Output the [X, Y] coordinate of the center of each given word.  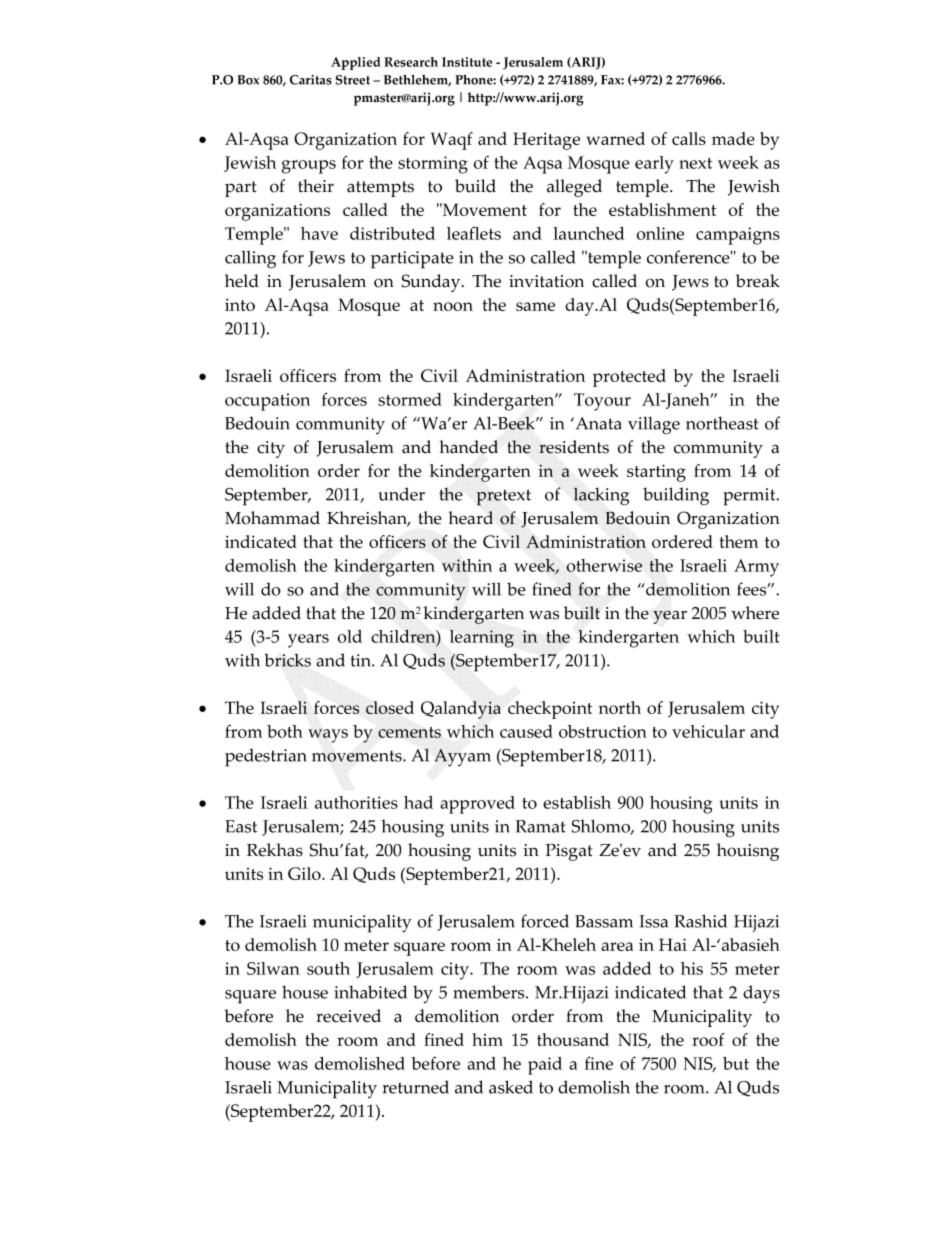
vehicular [708, 731]
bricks [287, 660]
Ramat [540, 826]
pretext [503, 497]
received [348, 1016]
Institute [467, 62]
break [758, 281]
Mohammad [272, 518]
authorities [356, 802]
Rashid [700, 921]
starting [656, 473]
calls [689, 138]
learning [482, 639]
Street [353, 80]
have [319, 233]
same [535, 306]
